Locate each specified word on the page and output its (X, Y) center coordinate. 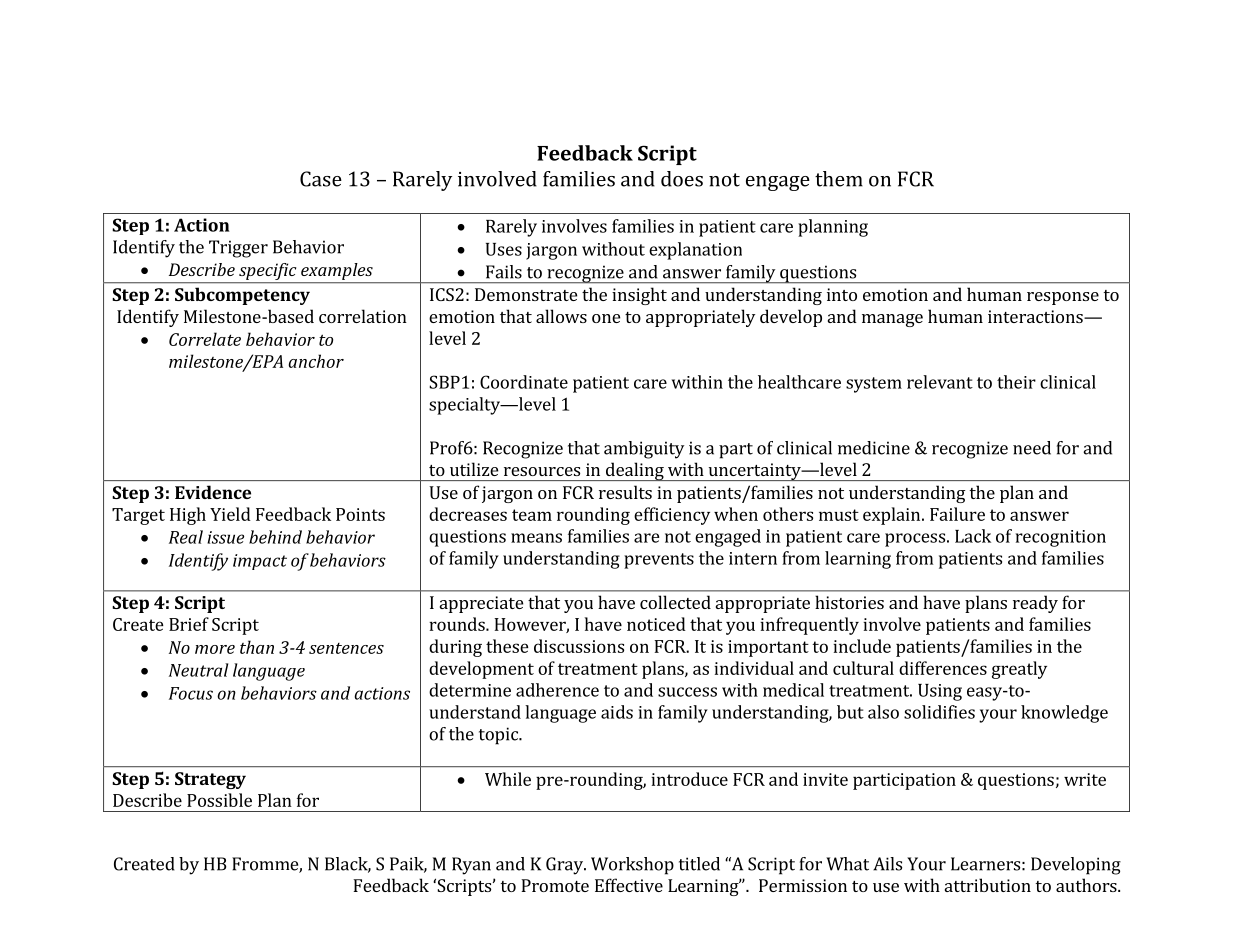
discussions (579, 646)
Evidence (213, 492)
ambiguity (644, 450)
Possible (219, 800)
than (257, 647)
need (1032, 448)
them (839, 179)
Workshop (632, 866)
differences (943, 668)
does (682, 179)
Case (321, 179)
